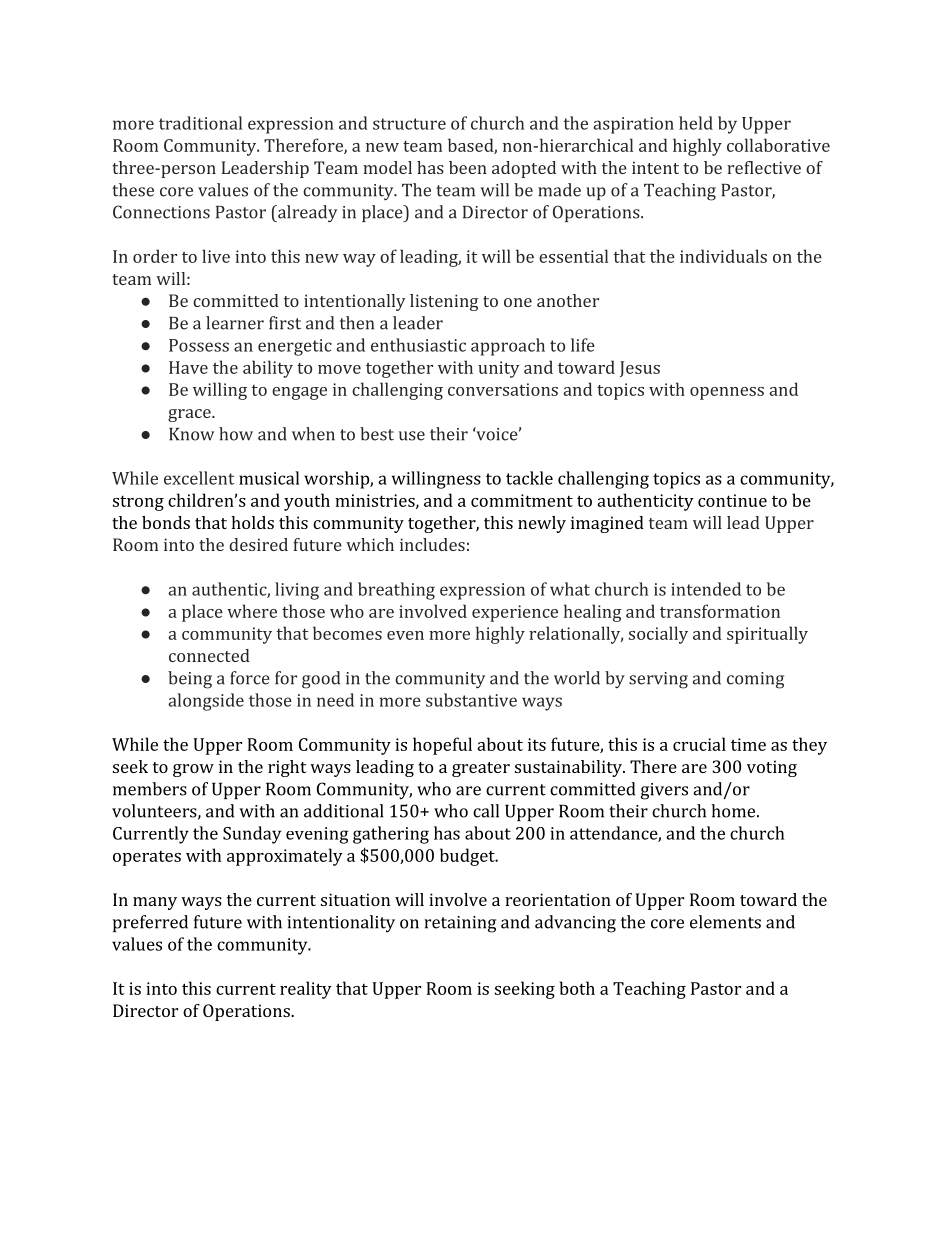 The image size is (952, 1233). What do you see at coordinates (503, 389) in the image?
I see `conversations` at bounding box center [503, 389].
